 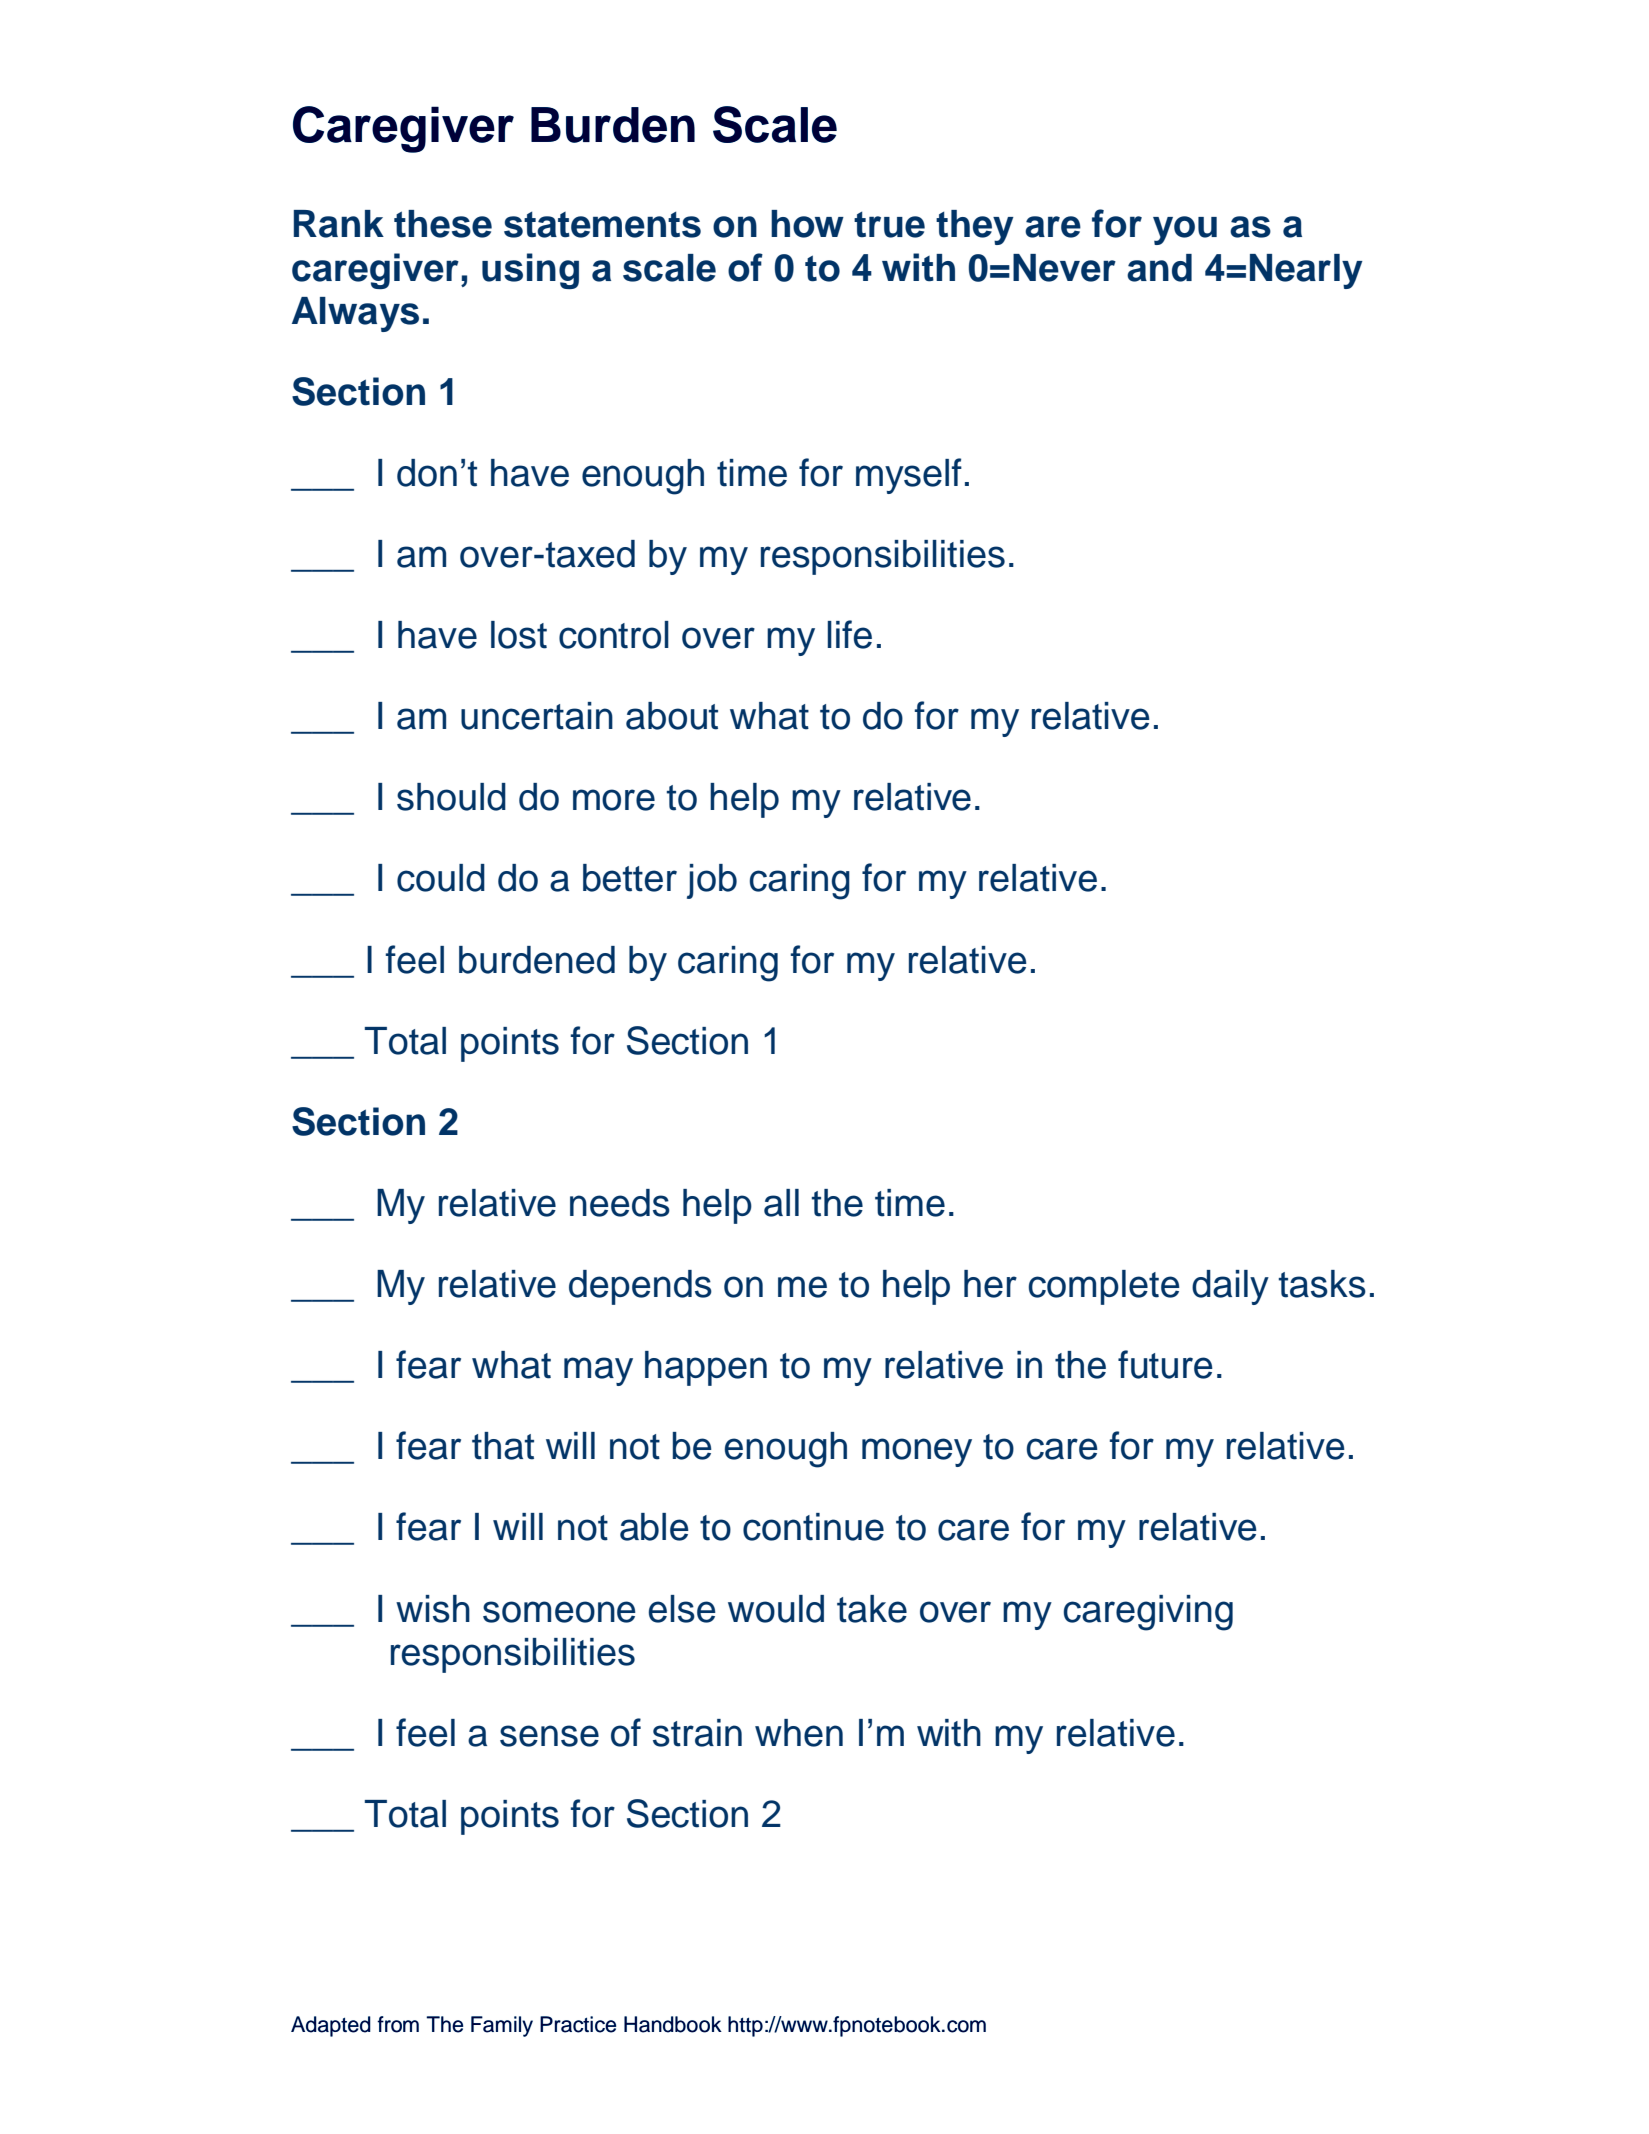 I want to click on from, so click(x=398, y=2024).
